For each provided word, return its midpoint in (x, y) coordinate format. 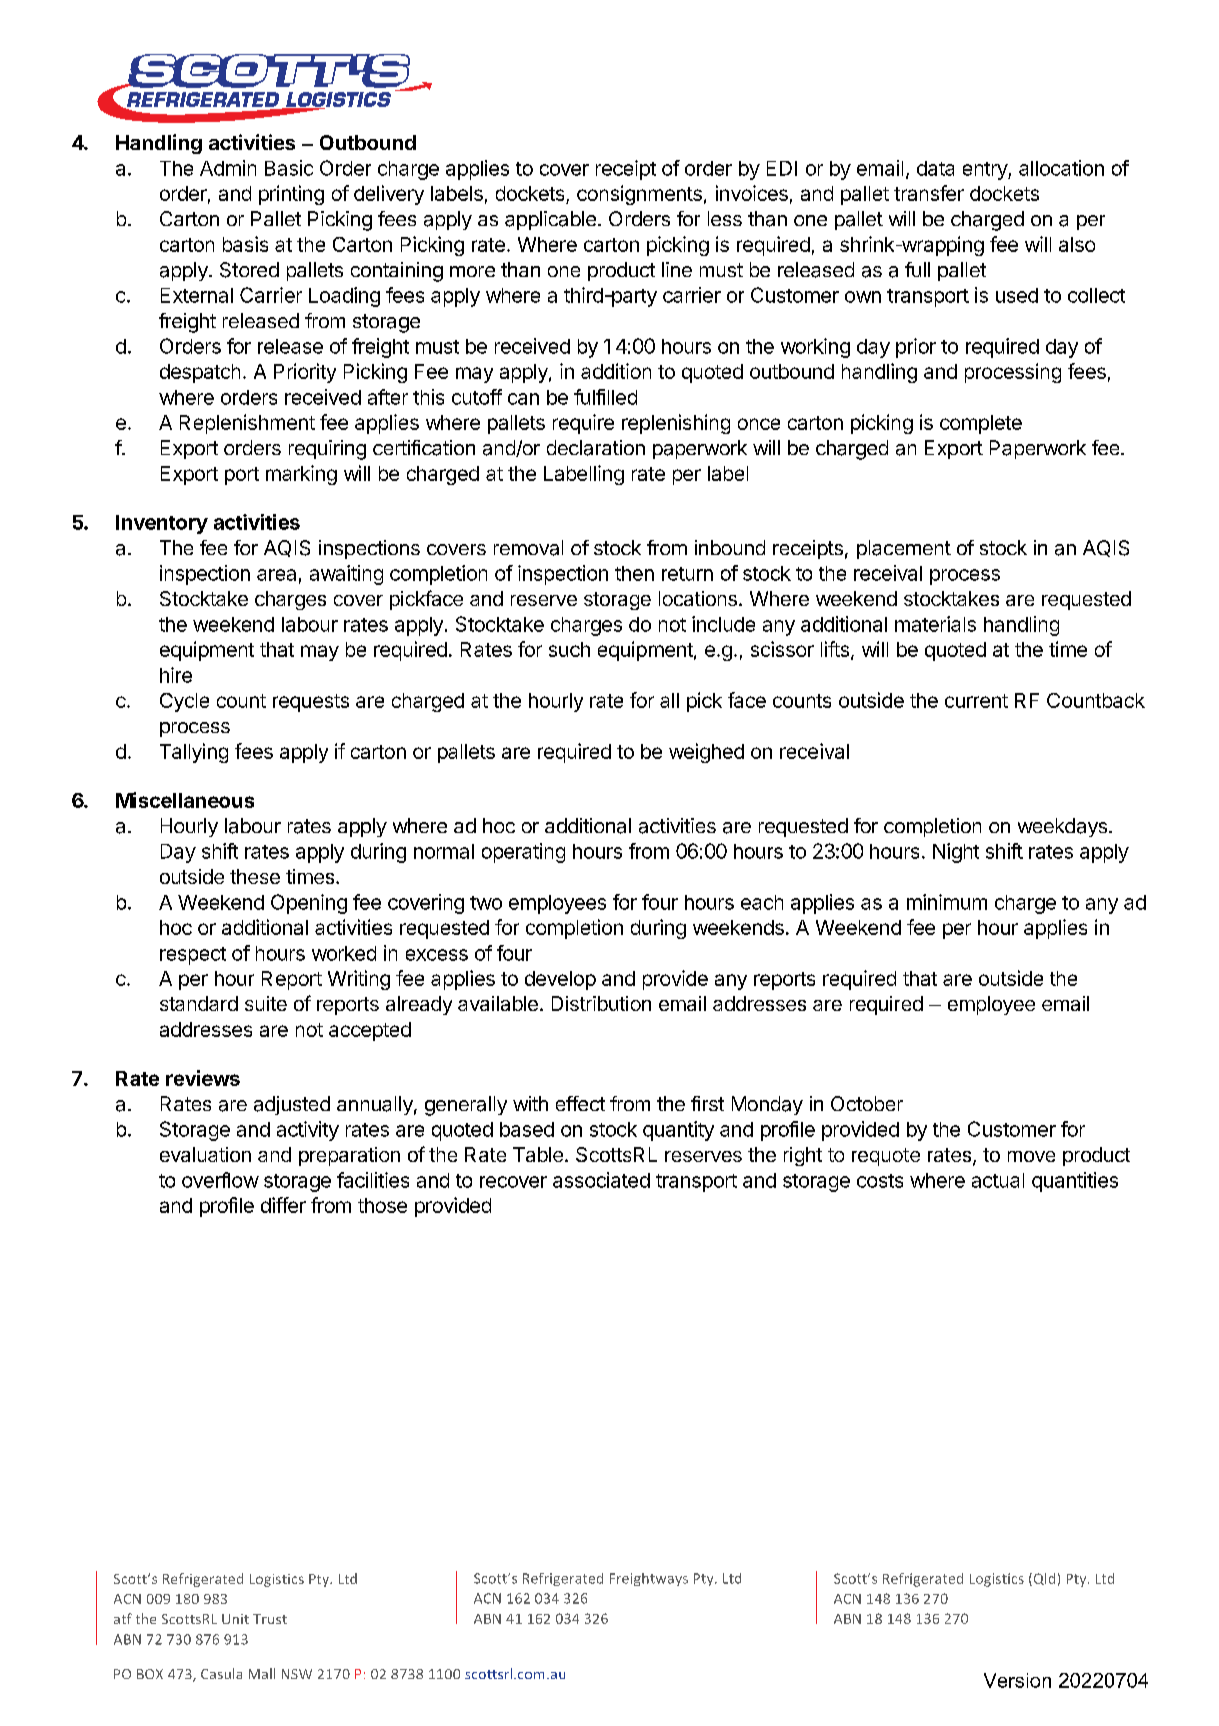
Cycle (184, 702)
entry (986, 171)
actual (998, 1180)
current (976, 701)
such (569, 649)
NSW (297, 1674)
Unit (235, 1619)
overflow (220, 1180)
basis (245, 244)
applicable (550, 220)
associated (601, 1180)
